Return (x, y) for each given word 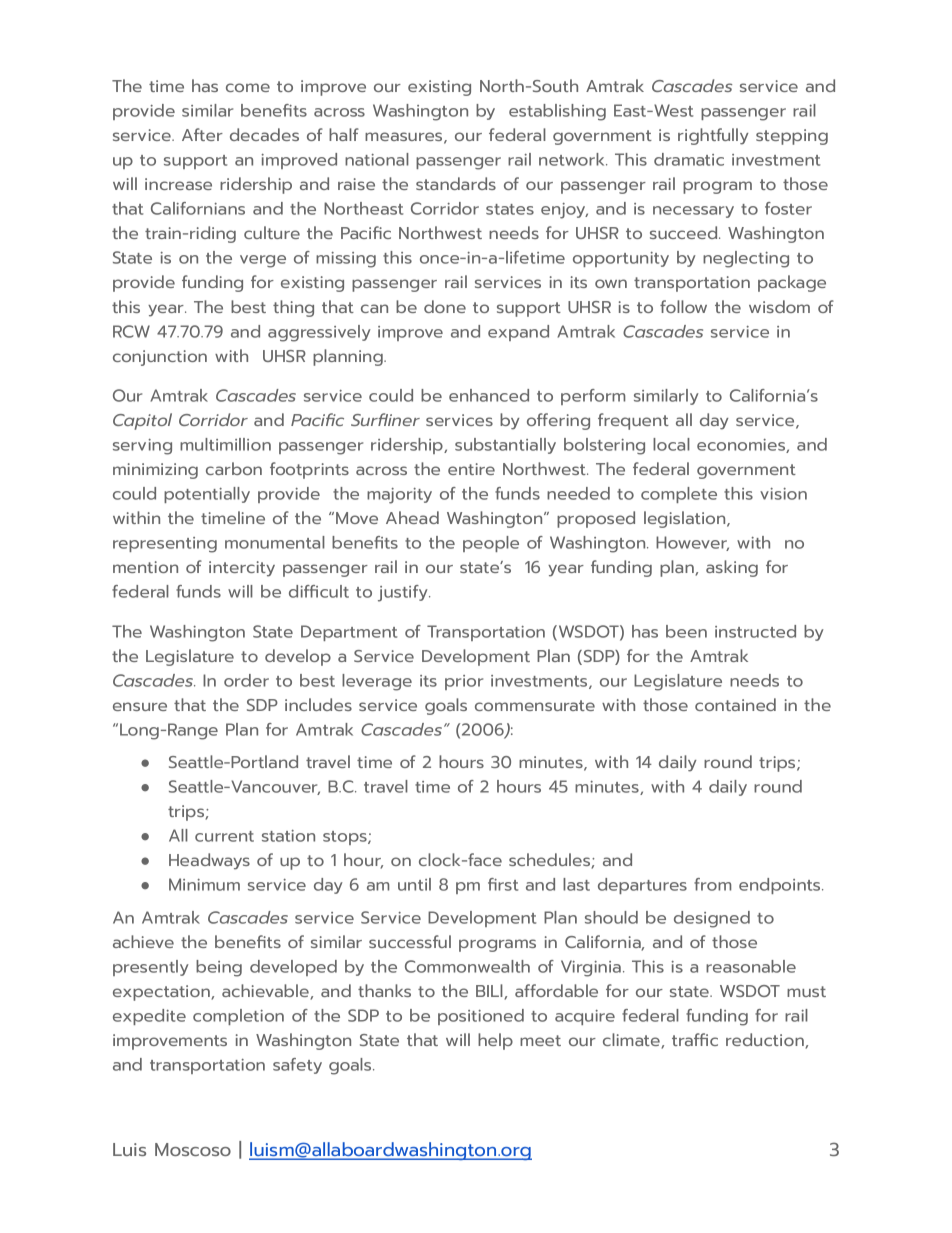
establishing (557, 112)
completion (238, 1017)
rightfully (713, 136)
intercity (242, 569)
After (202, 134)
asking (732, 568)
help (495, 1041)
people (491, 544)
